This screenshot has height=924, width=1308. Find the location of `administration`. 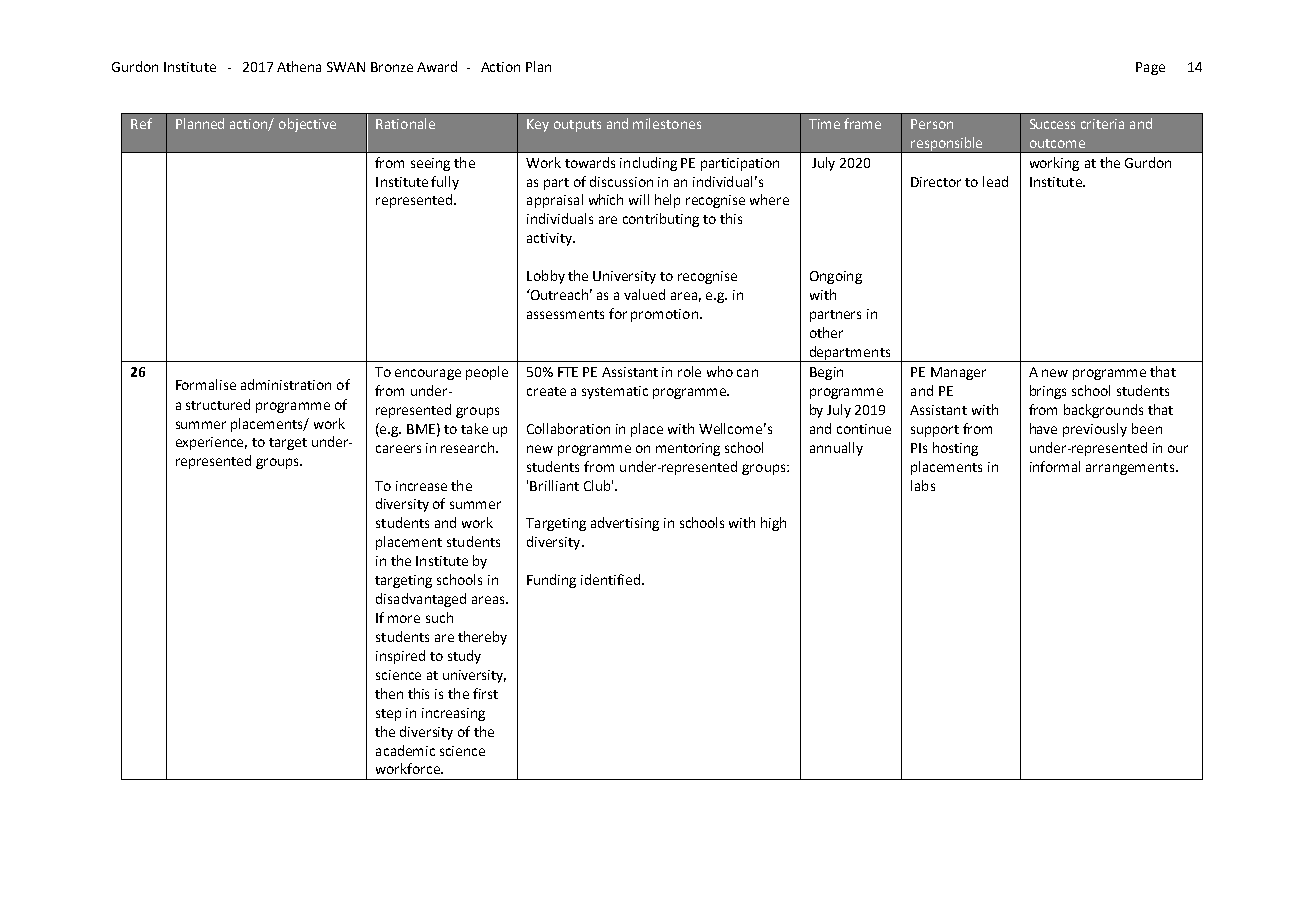

administration is located at coordinates (286, 384).
